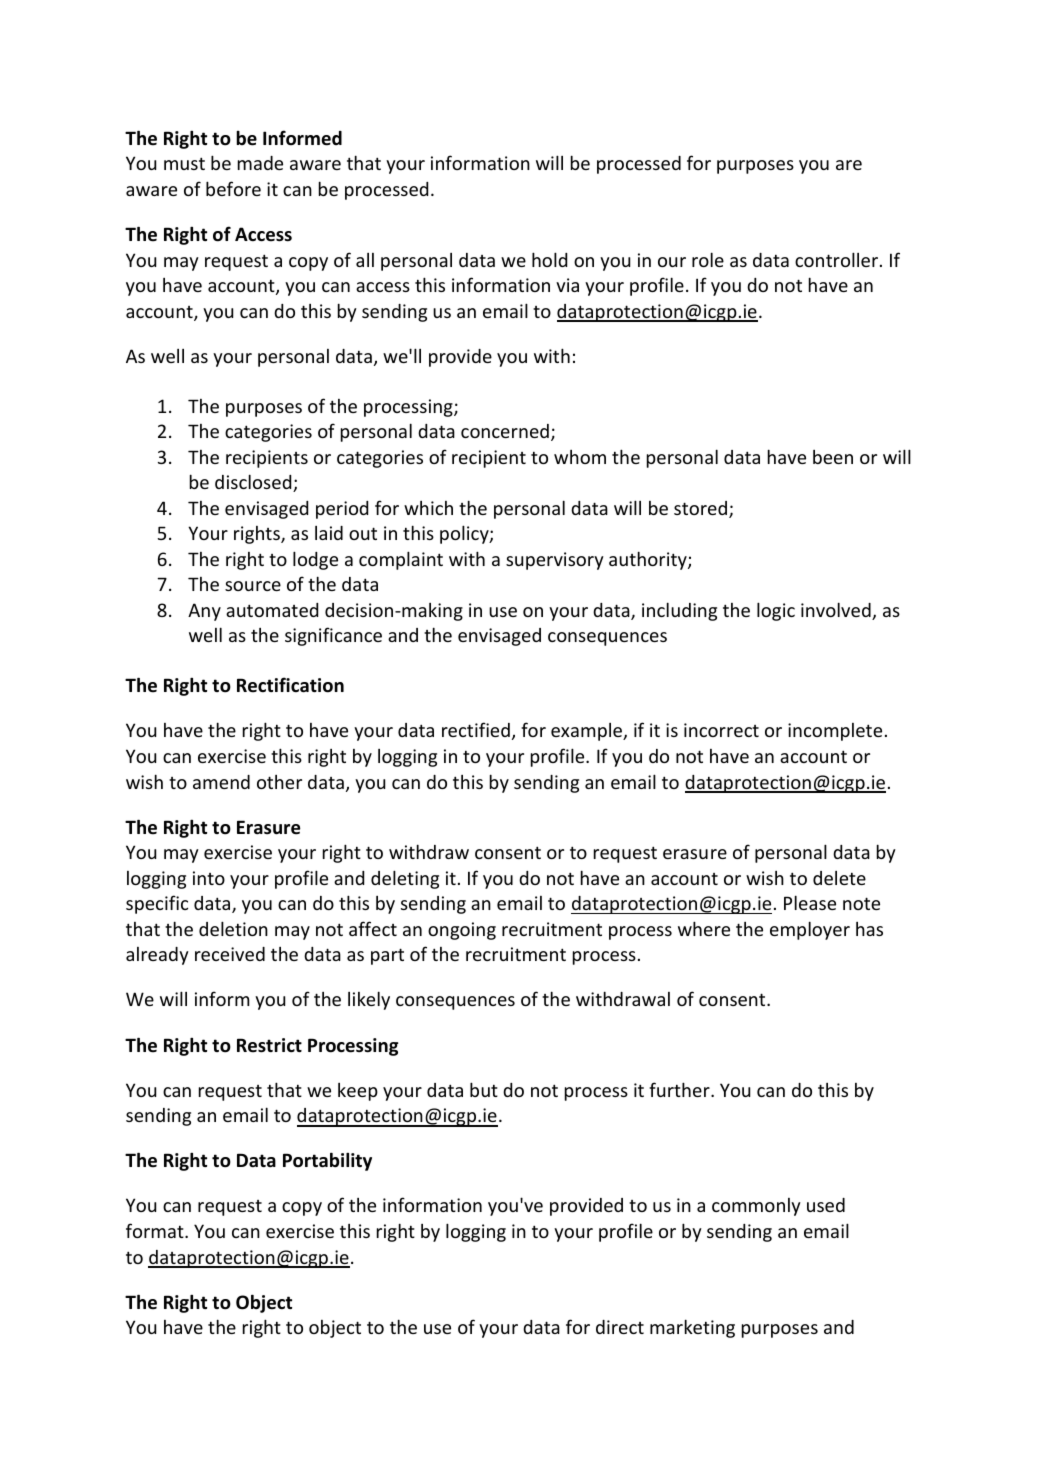 The width and height of the screenshot is (1038, 1467). Describe the element at coordinates (327, 1161) in the screenshot. I see `Portability` at that location.
